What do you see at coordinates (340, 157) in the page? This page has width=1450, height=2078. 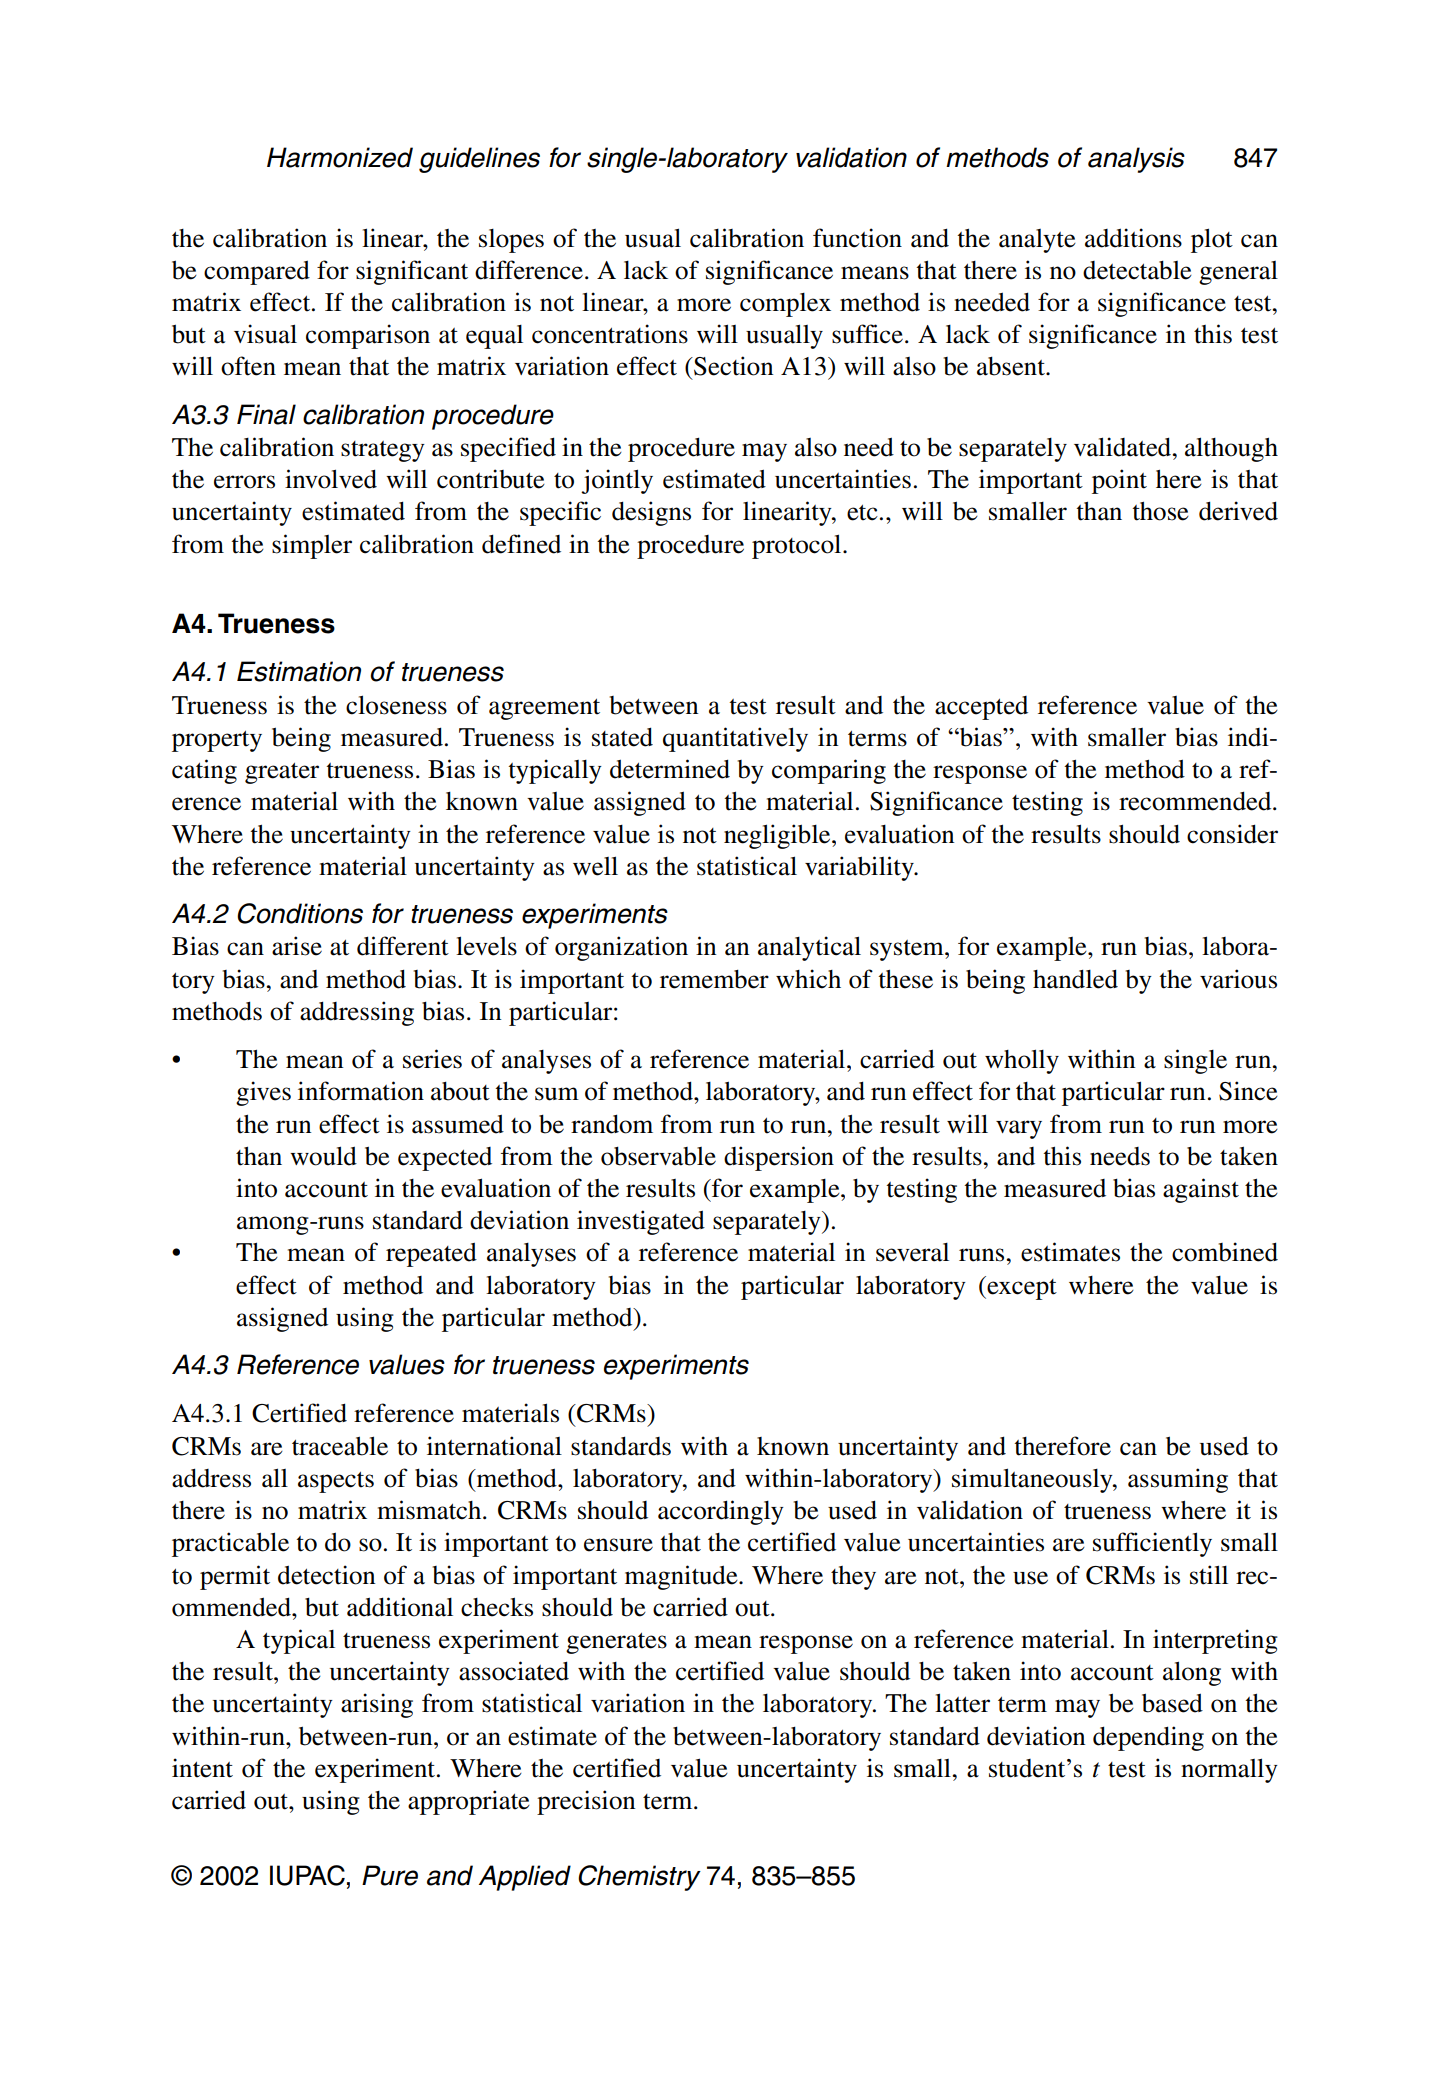 I see `Harmonized` at bounding box center [340, 157].
